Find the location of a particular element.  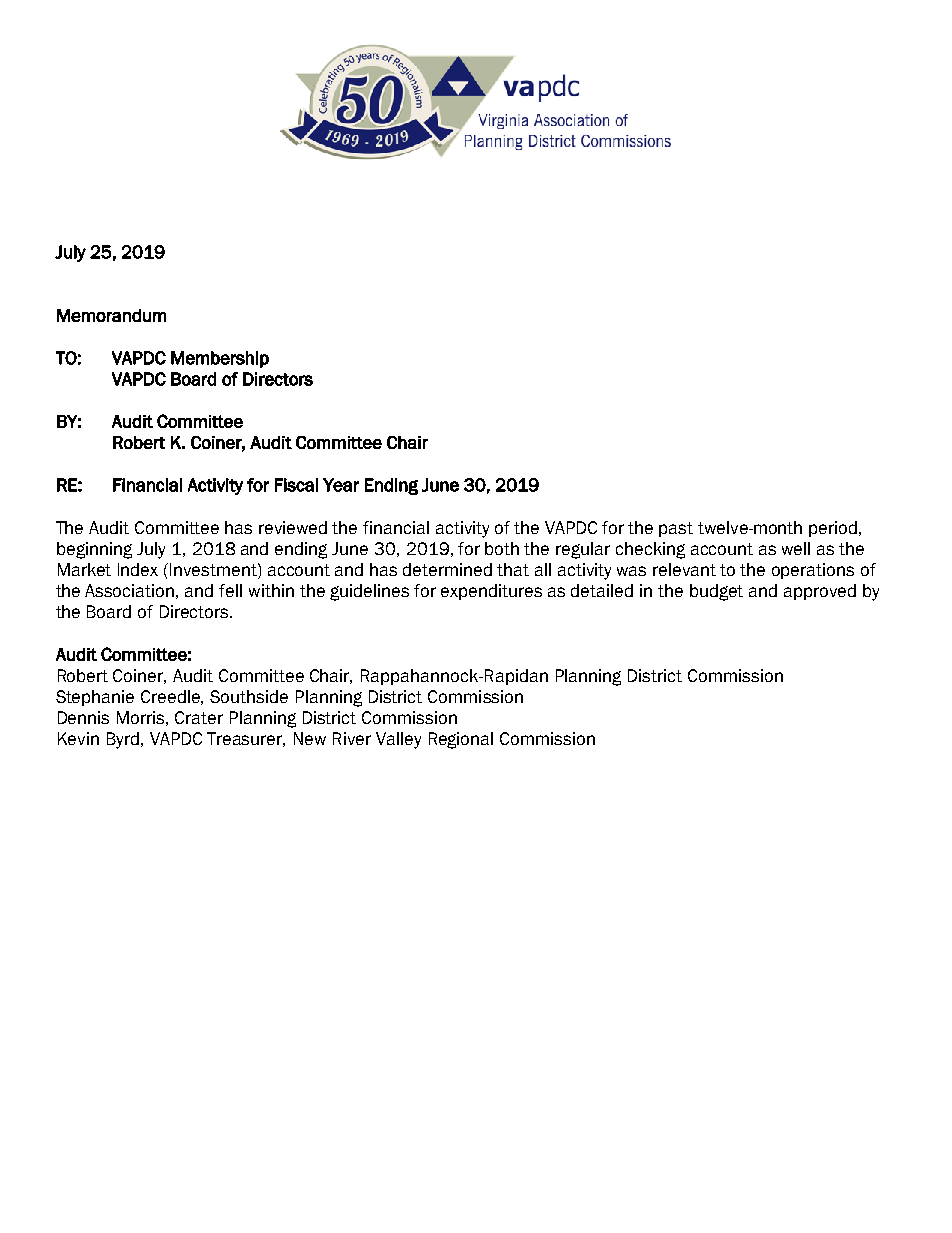

Valley is located at coordinates (398, 740).
